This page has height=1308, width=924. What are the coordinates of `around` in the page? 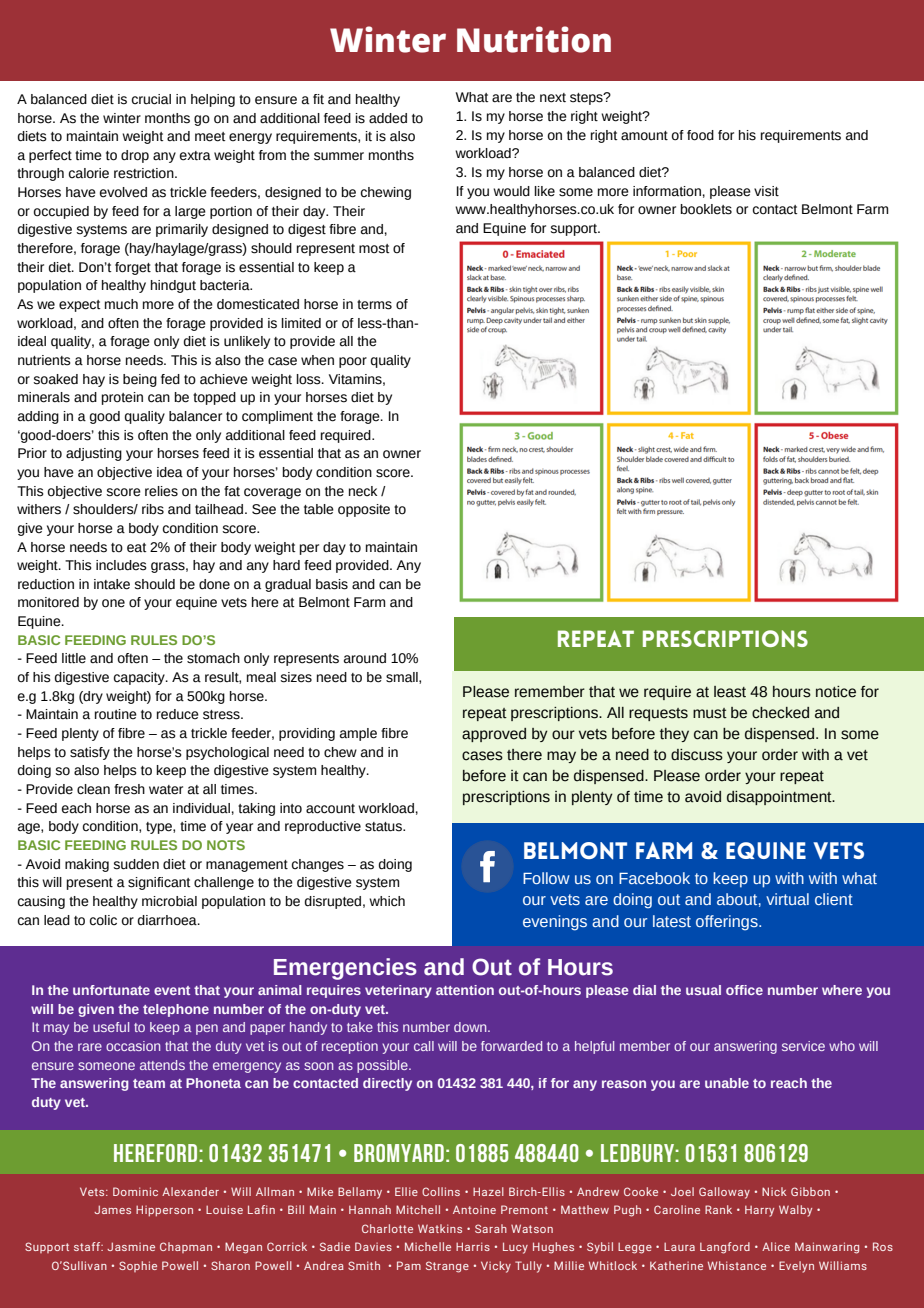 It's located at (365, 658).
